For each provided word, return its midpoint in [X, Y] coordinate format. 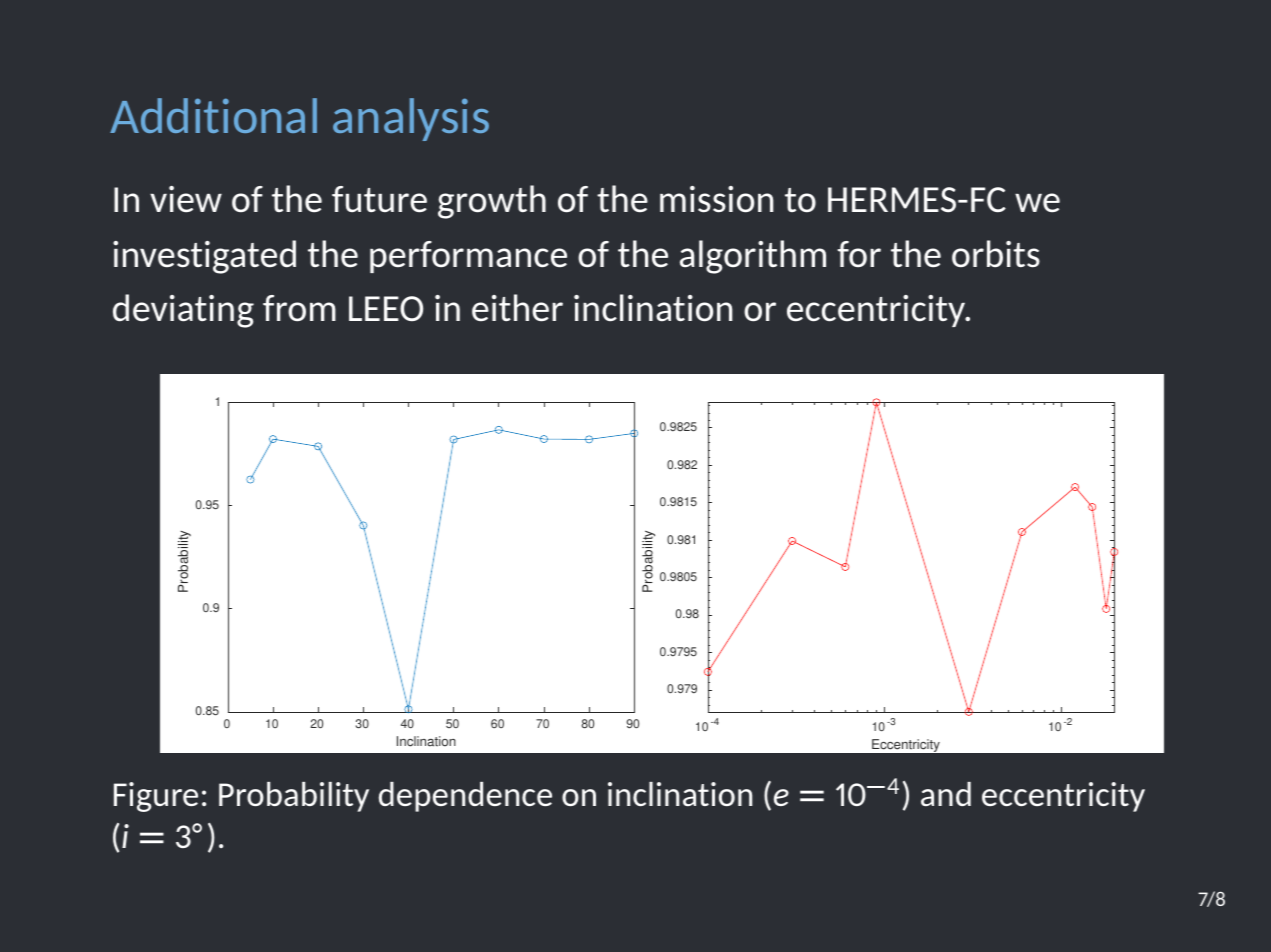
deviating [183, 311]
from [299, 308]
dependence [465, 797]
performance [468, 257]
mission [716, 199]
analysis [411, 119]
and [946, 794]
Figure [156, 797]
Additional [213, 115]
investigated [204, 257]
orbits [996, 254]
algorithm [753, 257]
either [517, 308]
